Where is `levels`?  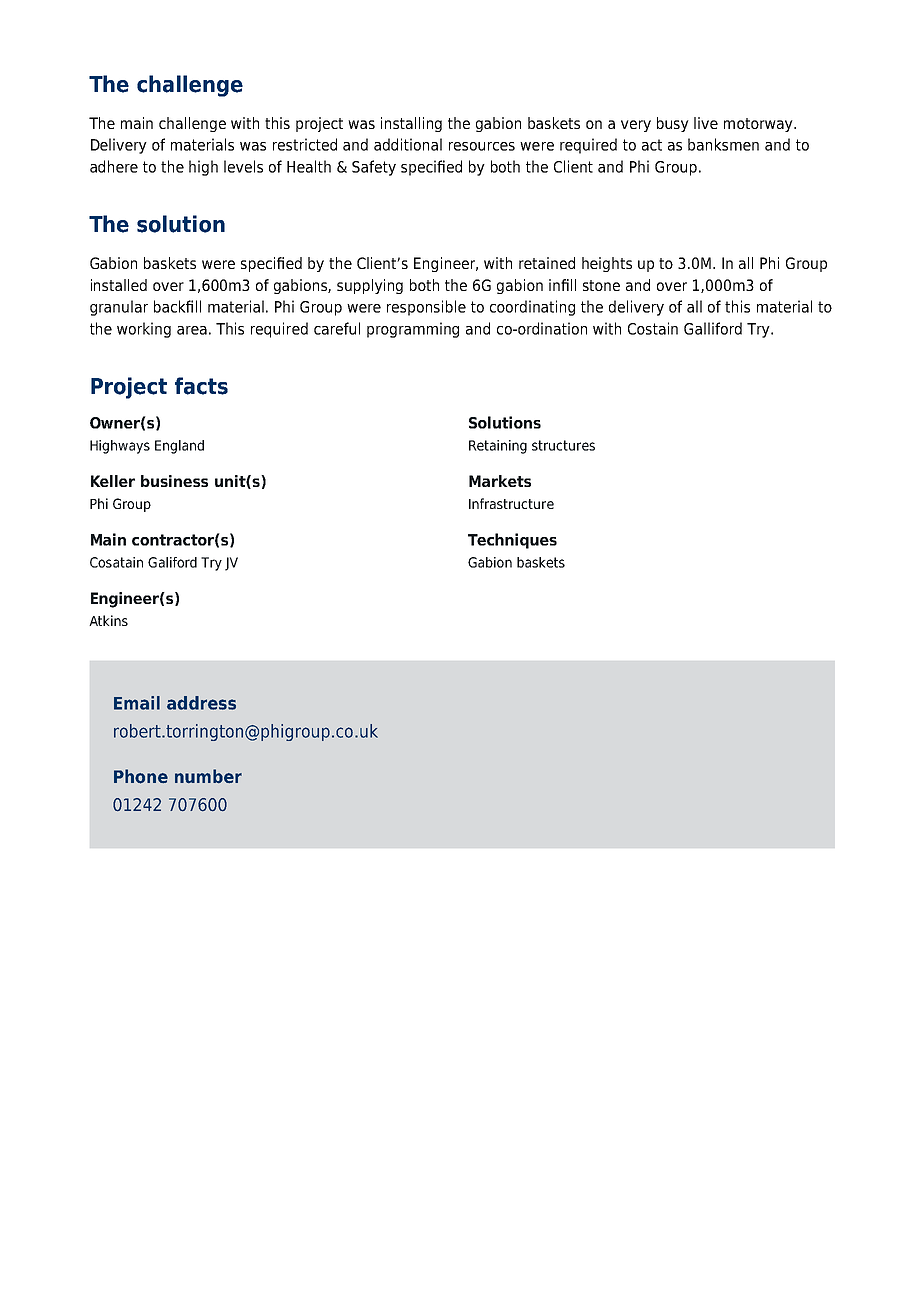
levels is located at coordinates (243, 166).
